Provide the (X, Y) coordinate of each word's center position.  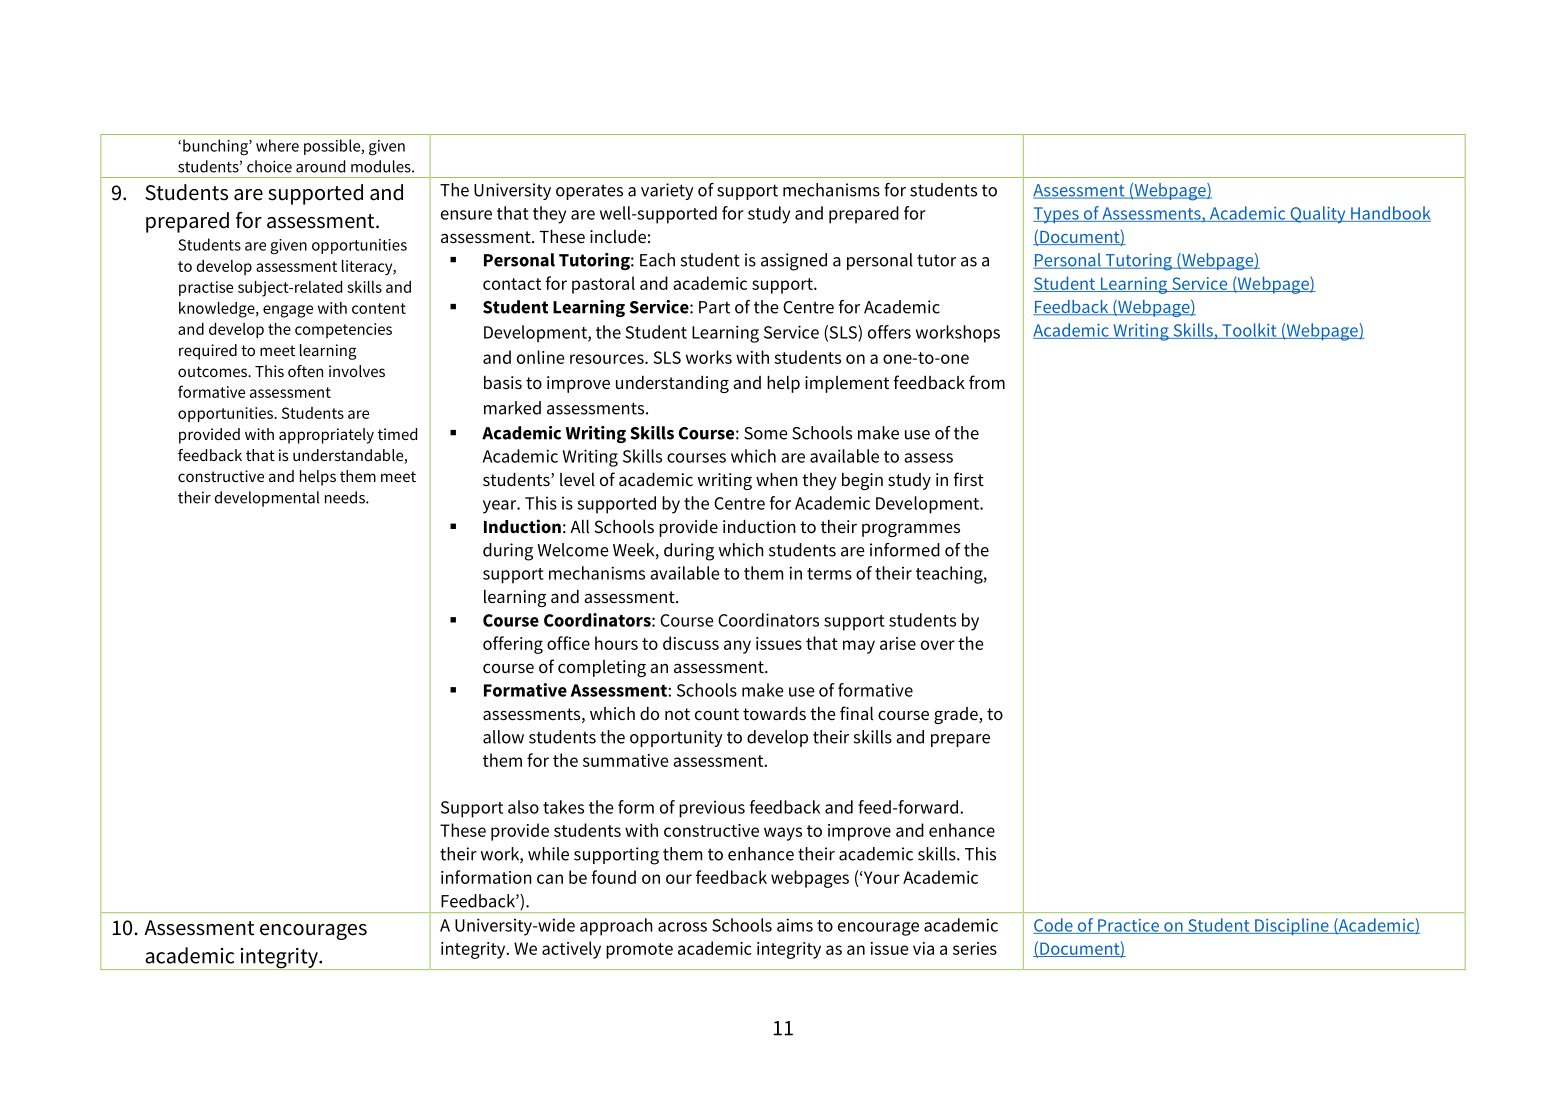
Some (766, 433)
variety (667, 191)
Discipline (1292, 926)
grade (957, 715)
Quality (1318, 215)
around (320, 166)
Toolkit (1249, 331)
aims (795, 925)
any (737, 647)
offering (513, 645)
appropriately (326, 436)
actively (571, 950)
